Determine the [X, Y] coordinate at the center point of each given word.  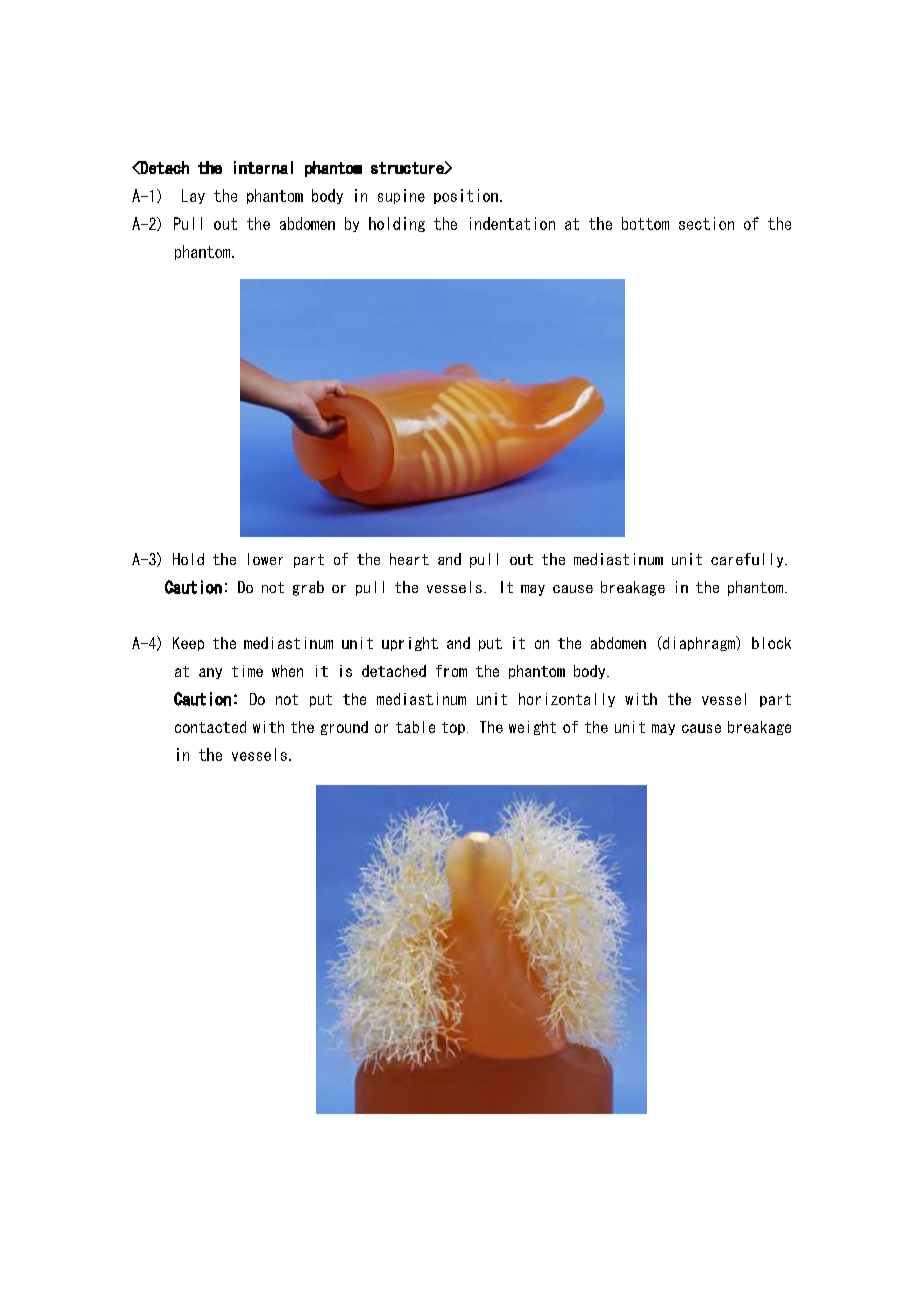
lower [265, 559]
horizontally [567, 700]
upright [410, 644]
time [247, 671]
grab [308, 588]
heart [409, 559]
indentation [512, 223]
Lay [193, 196]
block [771, 643]
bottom [645, 223]
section [706, 223]
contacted [210, 727]
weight [532, 728]
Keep [188, 644]
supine [401, 196]
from [451, 671]
